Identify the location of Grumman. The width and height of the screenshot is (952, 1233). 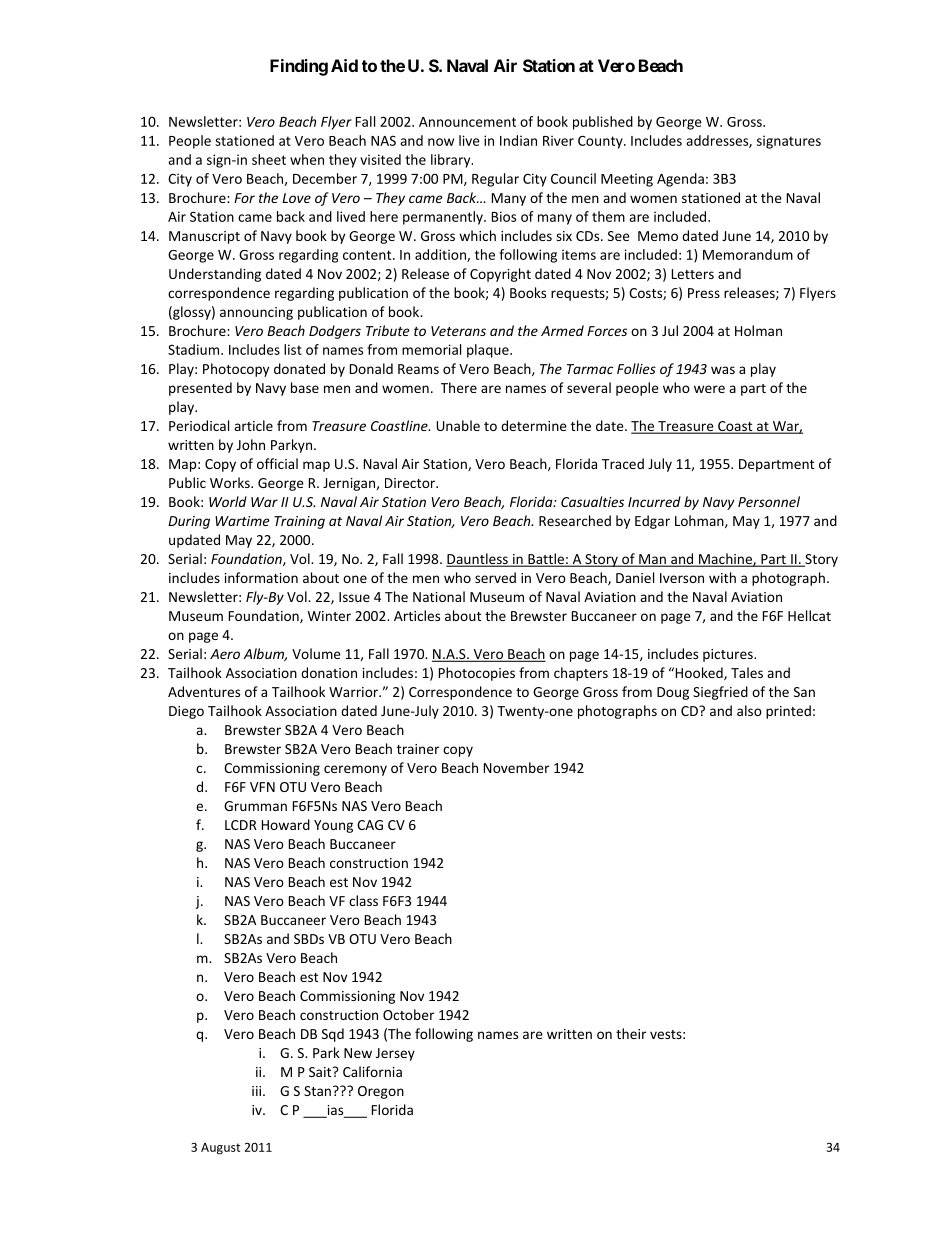
(255, 806).
